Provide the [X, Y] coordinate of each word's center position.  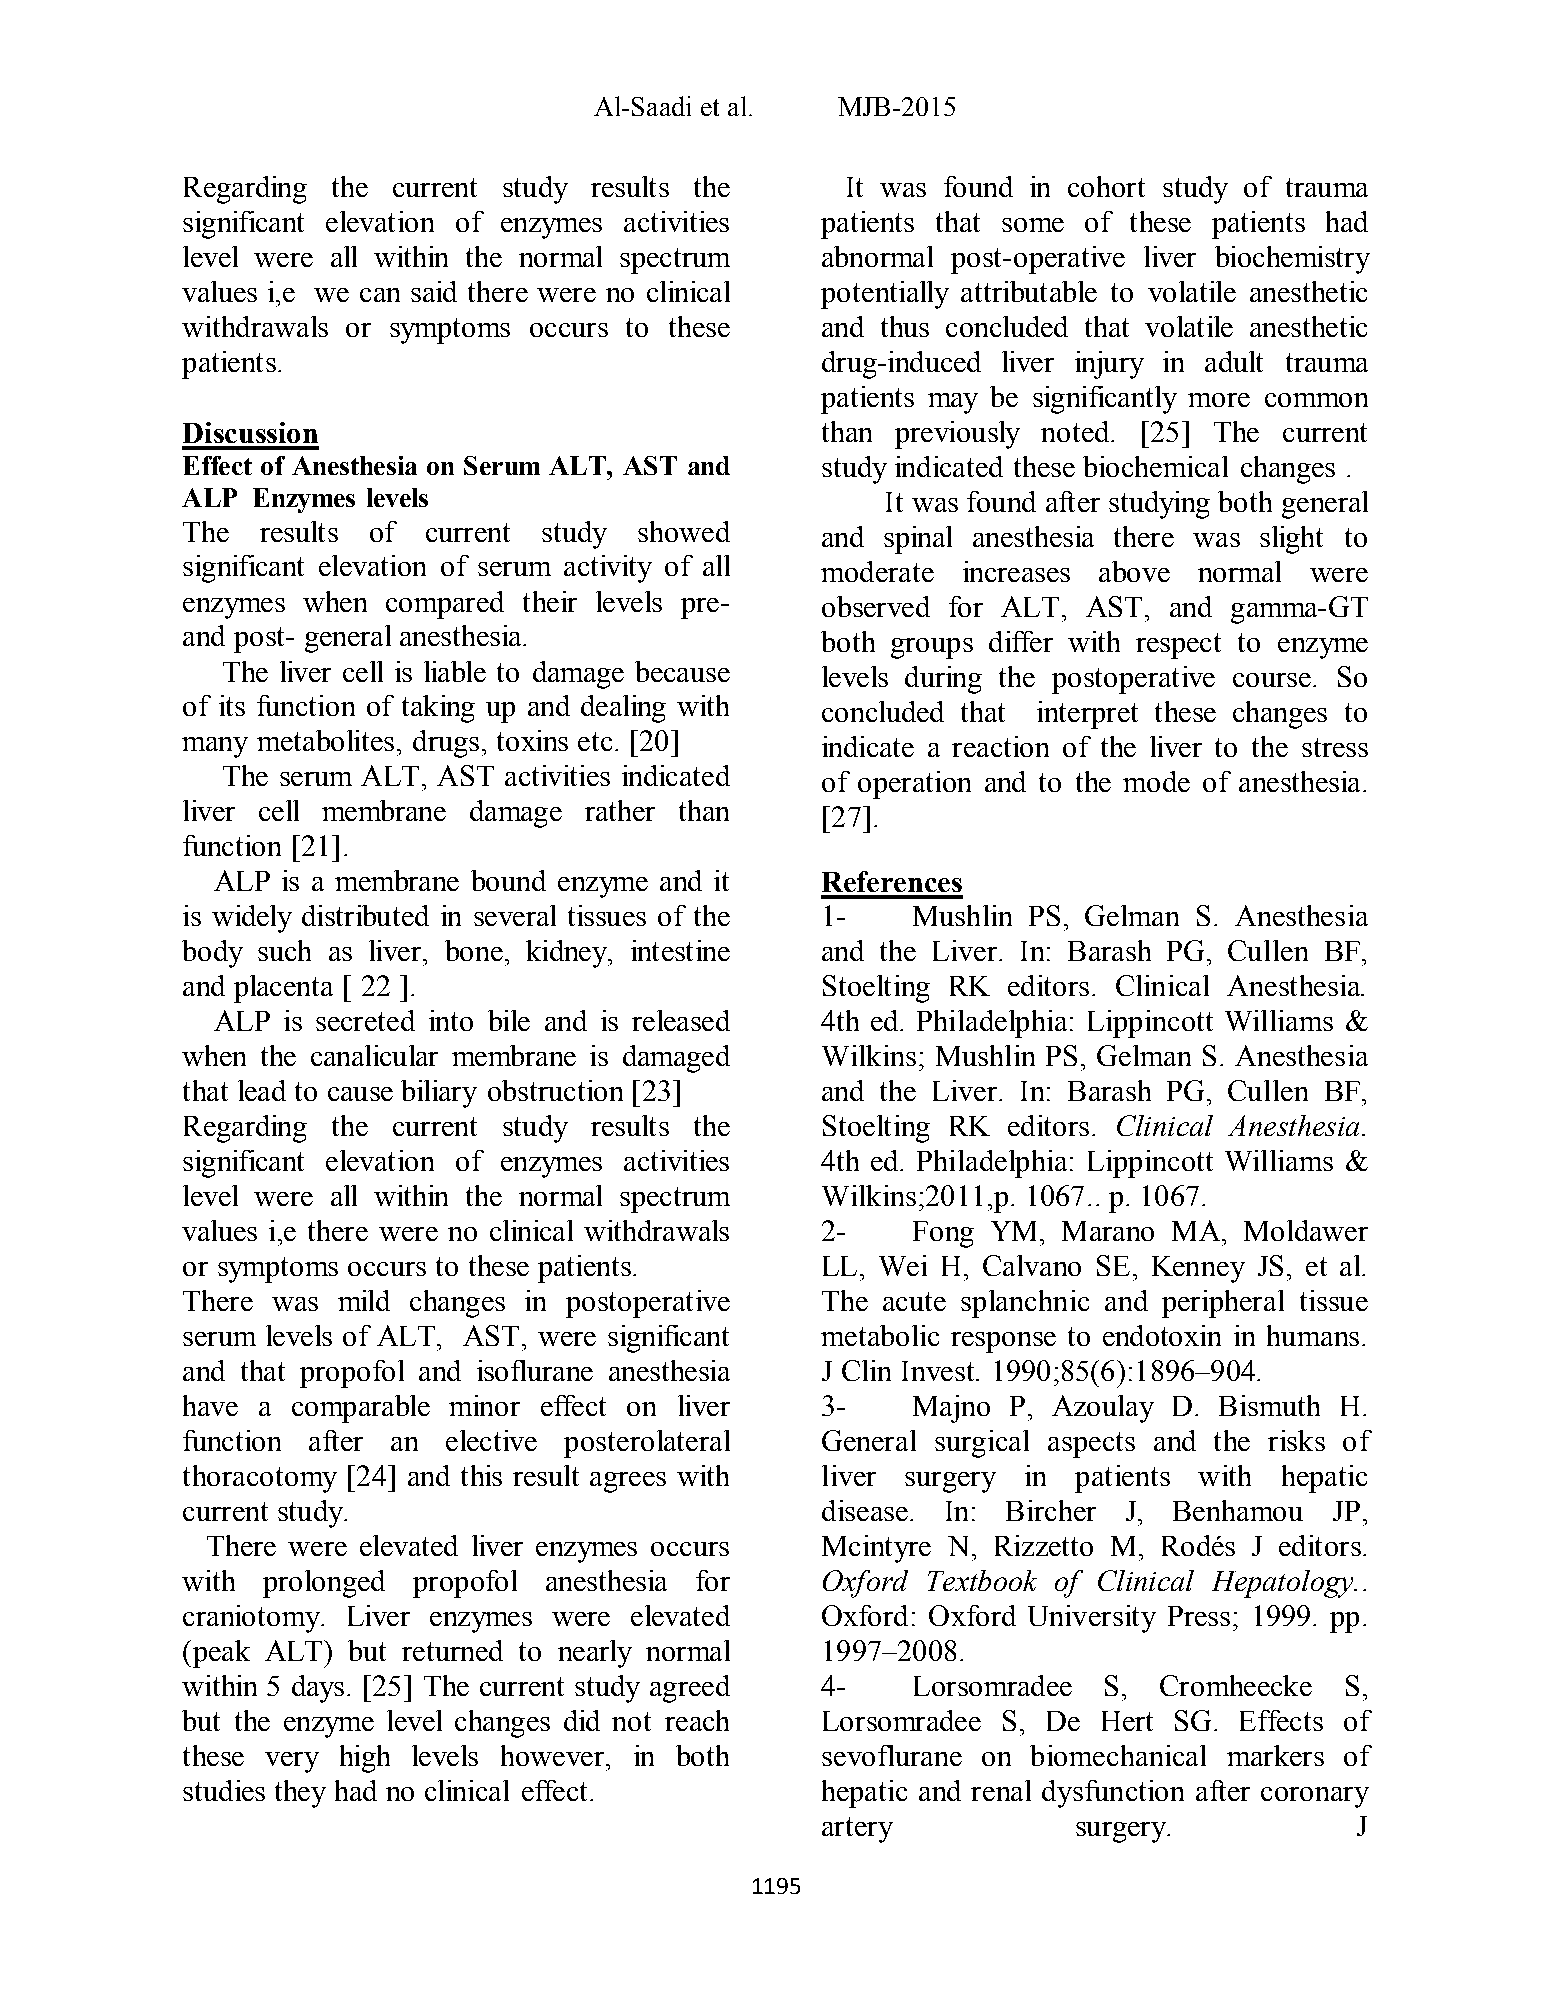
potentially [885, 295]
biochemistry [1292, 260]
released [681, 1020]
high [365, 1759]
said [434, 291]
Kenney [1198, 1269]
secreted [365, 1020]
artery [857, 1830]
